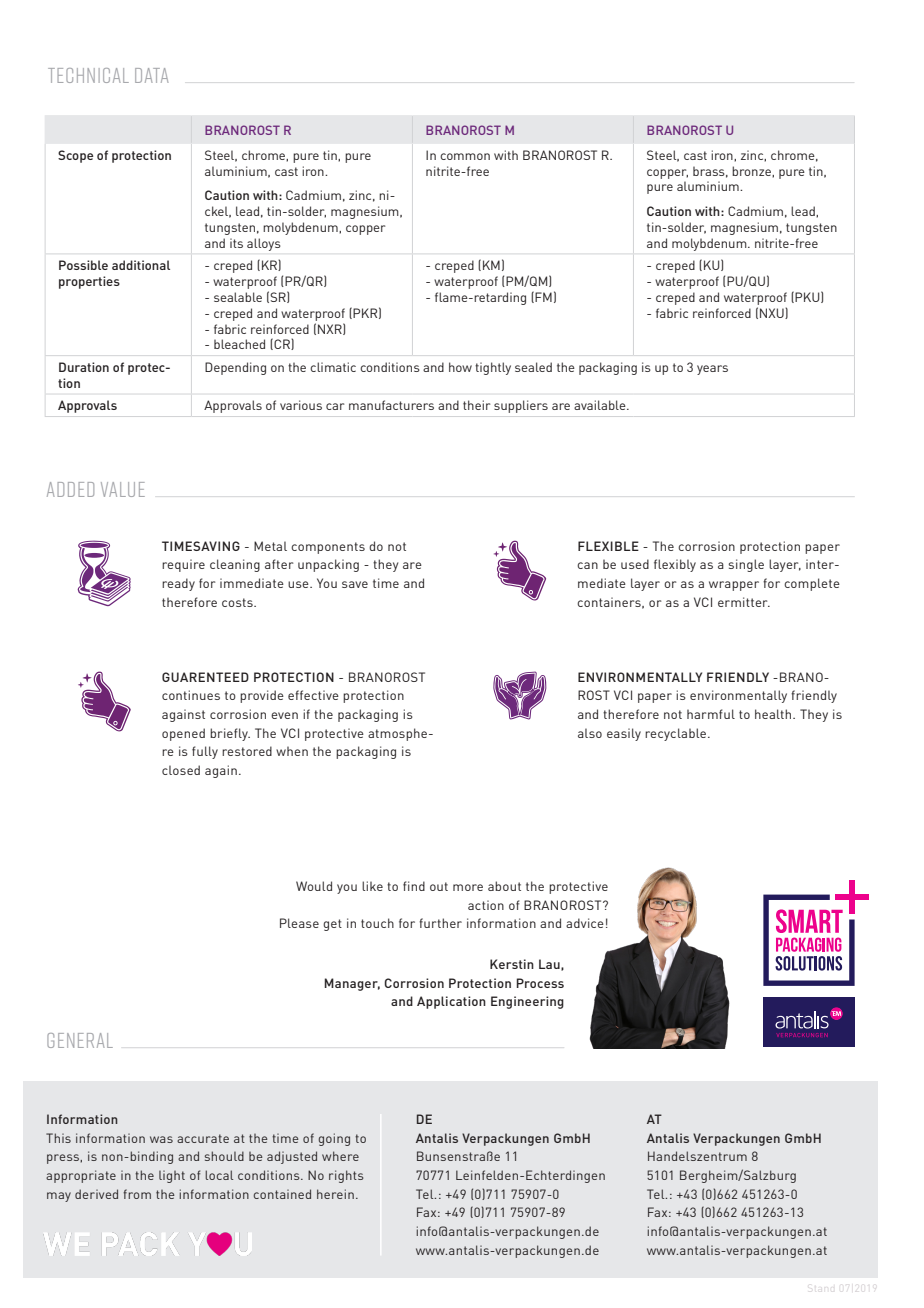 This screenshot has height=1308, width=924. Describe the element at coordinates (178, 584) in the screenshot. I see `ready` at that location.
